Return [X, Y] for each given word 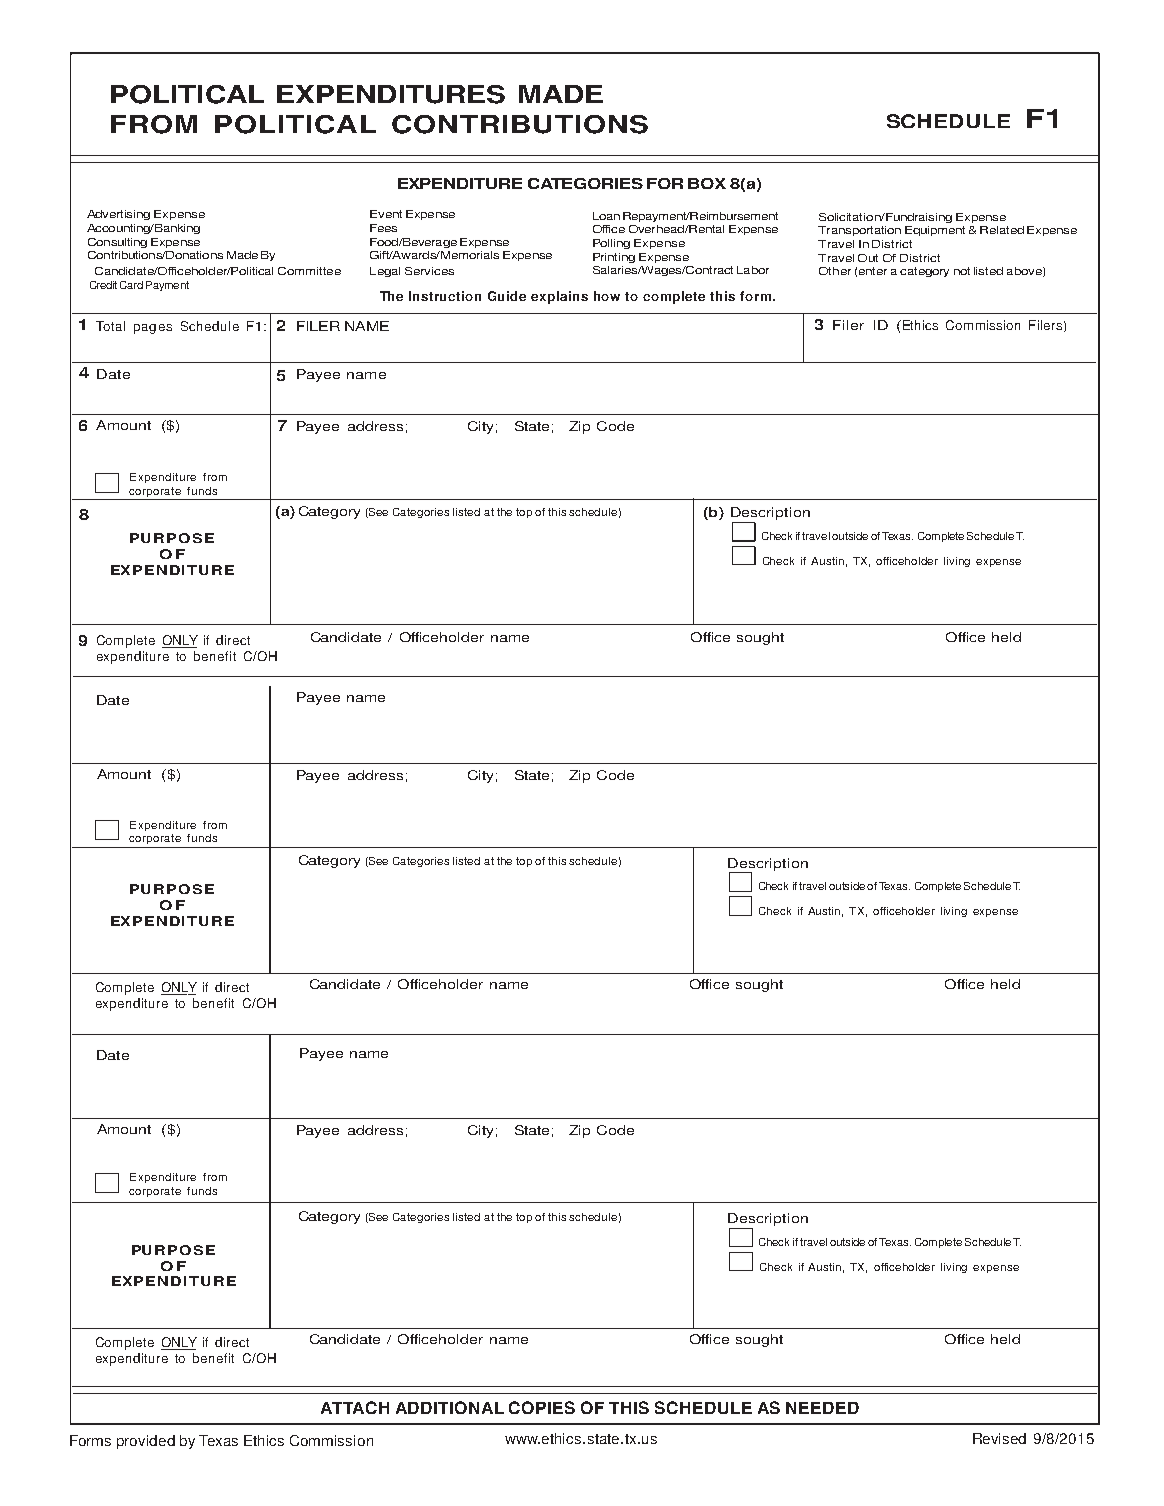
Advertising [118, 215]
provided [146, 1442]
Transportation [859, 231]
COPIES [542, 1407]
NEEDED [822, 1408]
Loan [606, 216]
